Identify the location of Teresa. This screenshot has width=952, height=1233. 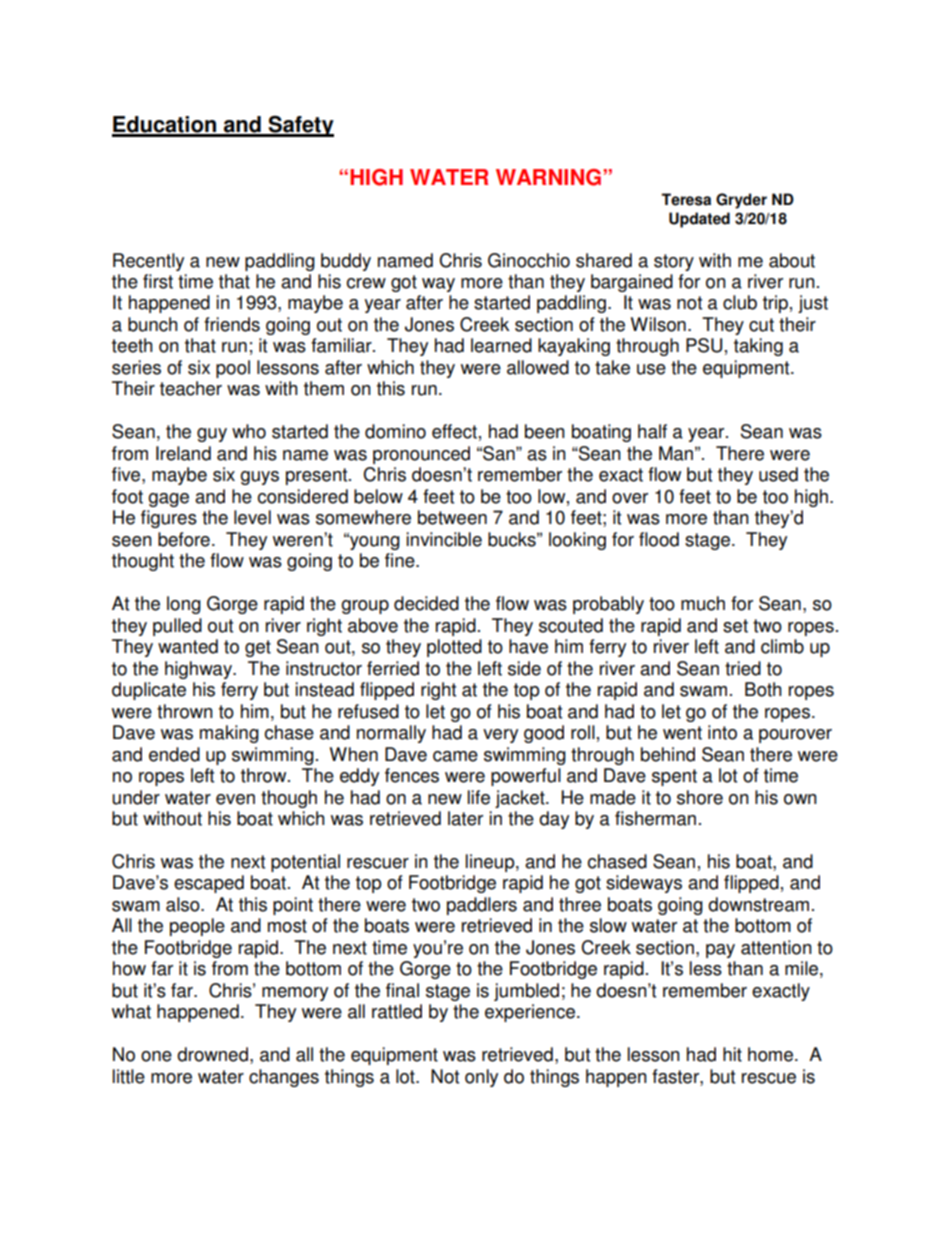
(686, 199).
